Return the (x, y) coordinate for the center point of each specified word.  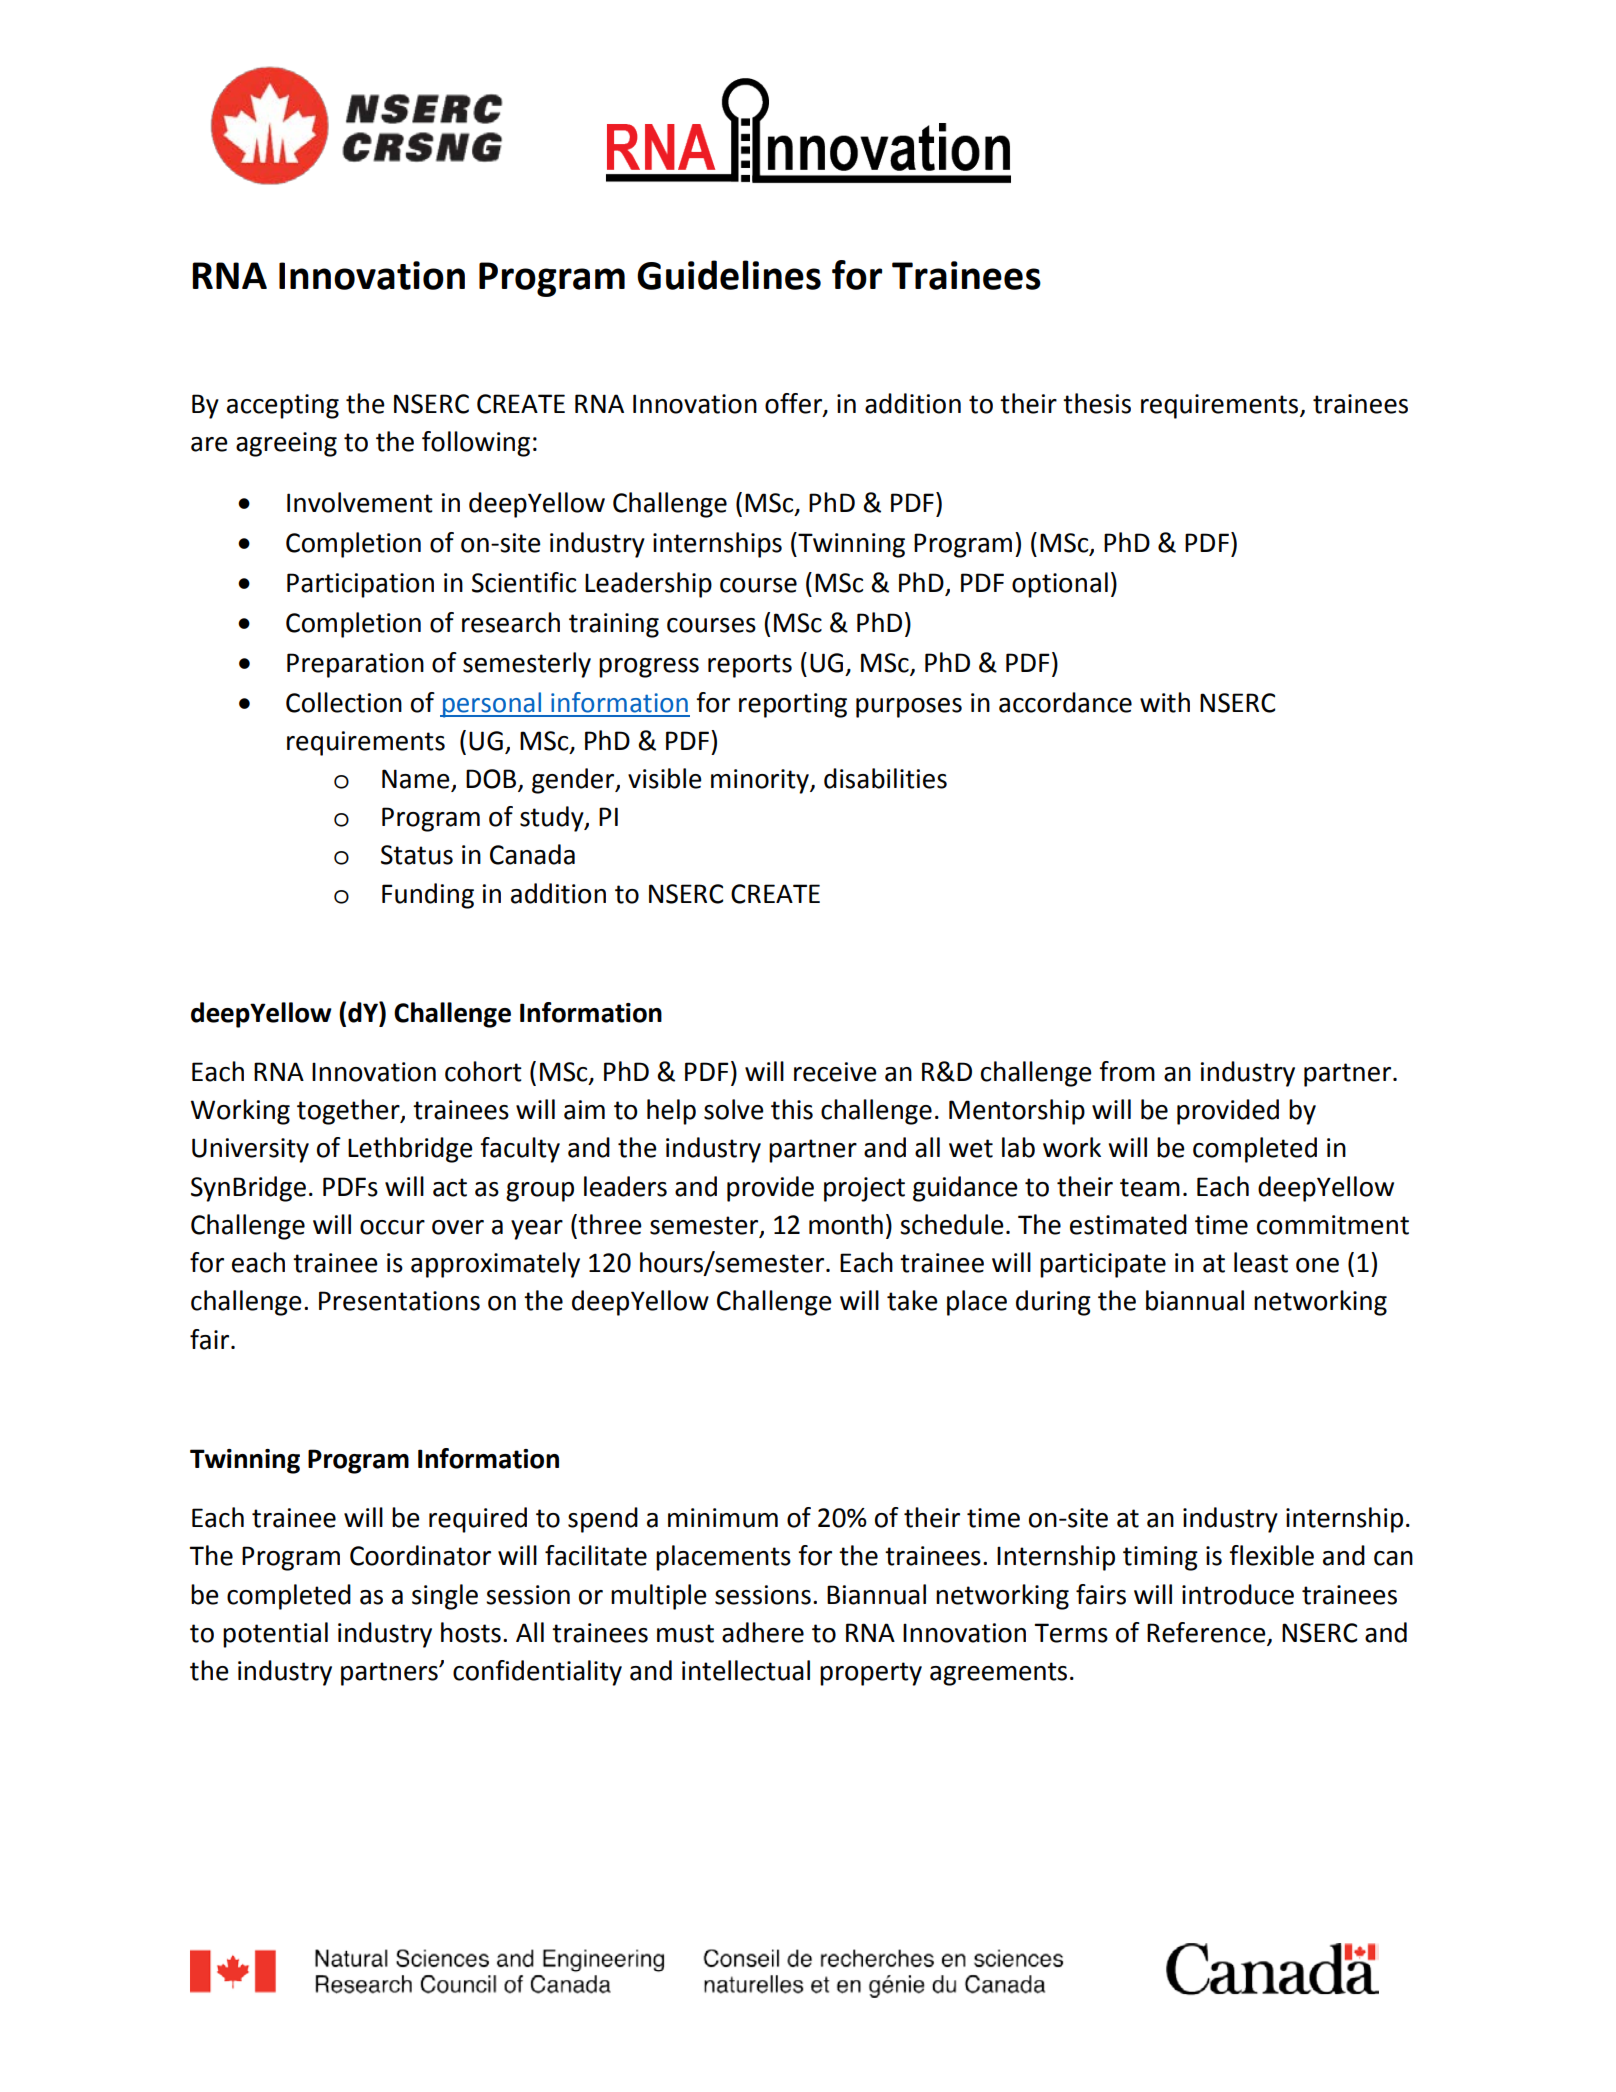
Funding (428, 896)
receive (835, 1072)
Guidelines (729, 275)
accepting (283, 406)
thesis (1097, 403)
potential (275, 1635)
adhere (763, 1632)
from (1127, 1071)
